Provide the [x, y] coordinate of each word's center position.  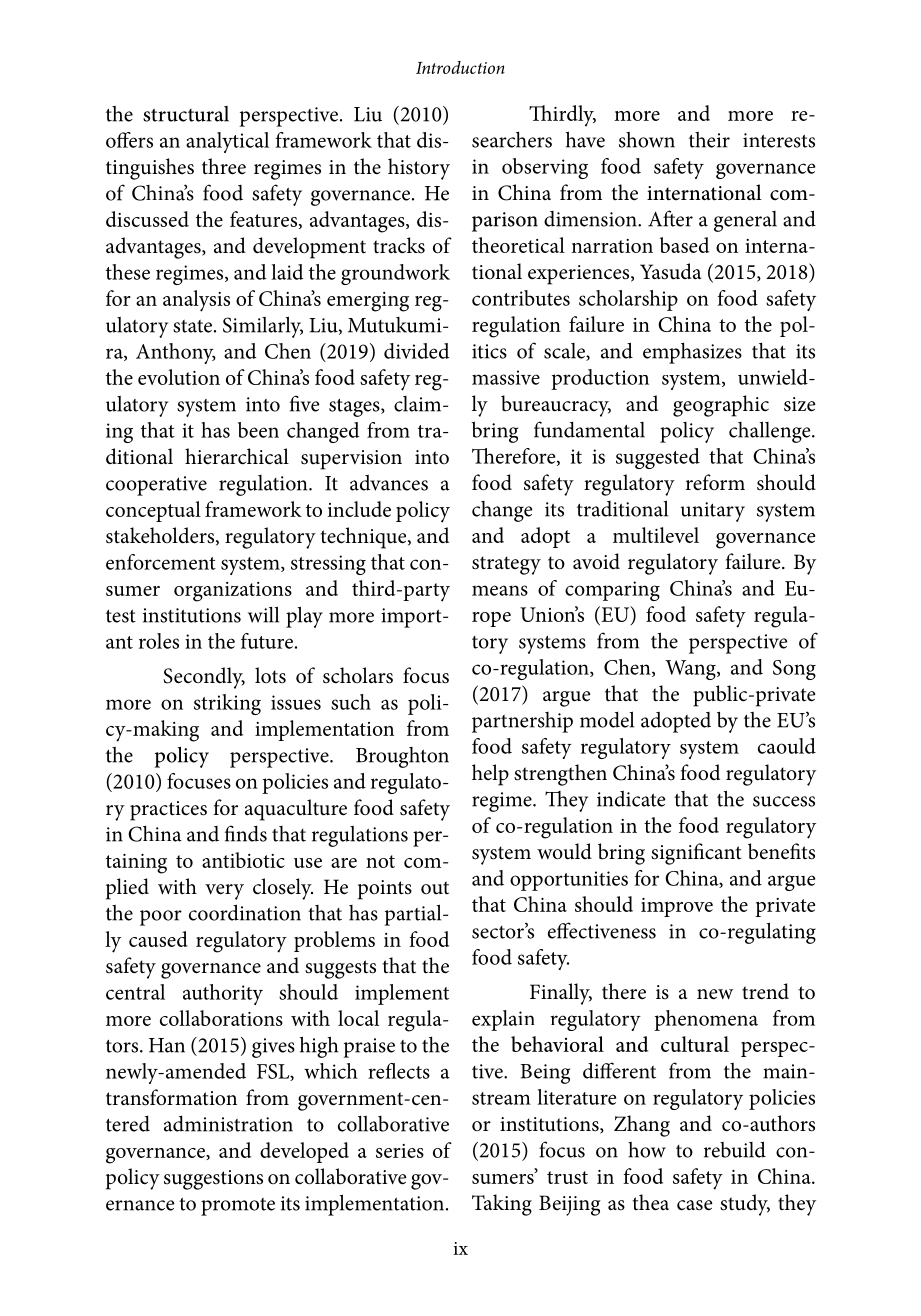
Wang [691, 670]
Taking [502, 1205]
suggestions [213, 1180]
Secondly [204, 678]
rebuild [735, 1149]
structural [186, 114]
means [500, 590]
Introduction [460, 67]
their [709, 140]
